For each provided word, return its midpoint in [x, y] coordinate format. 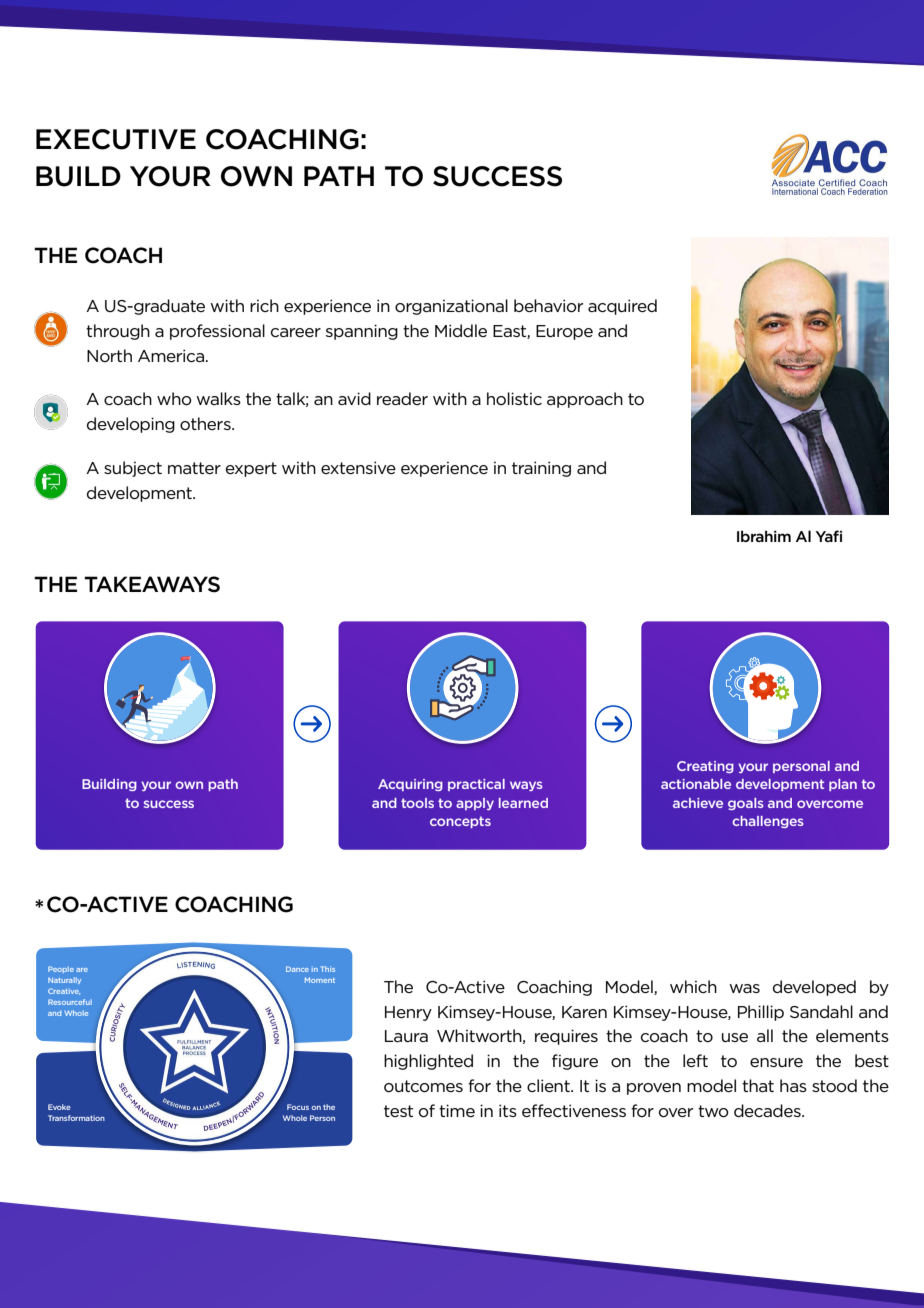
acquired [622, 307]
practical [476, 785]
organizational [451, 307]
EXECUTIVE [116, 139]
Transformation [76, 1118]
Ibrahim [764, 536]
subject [133, 469]
